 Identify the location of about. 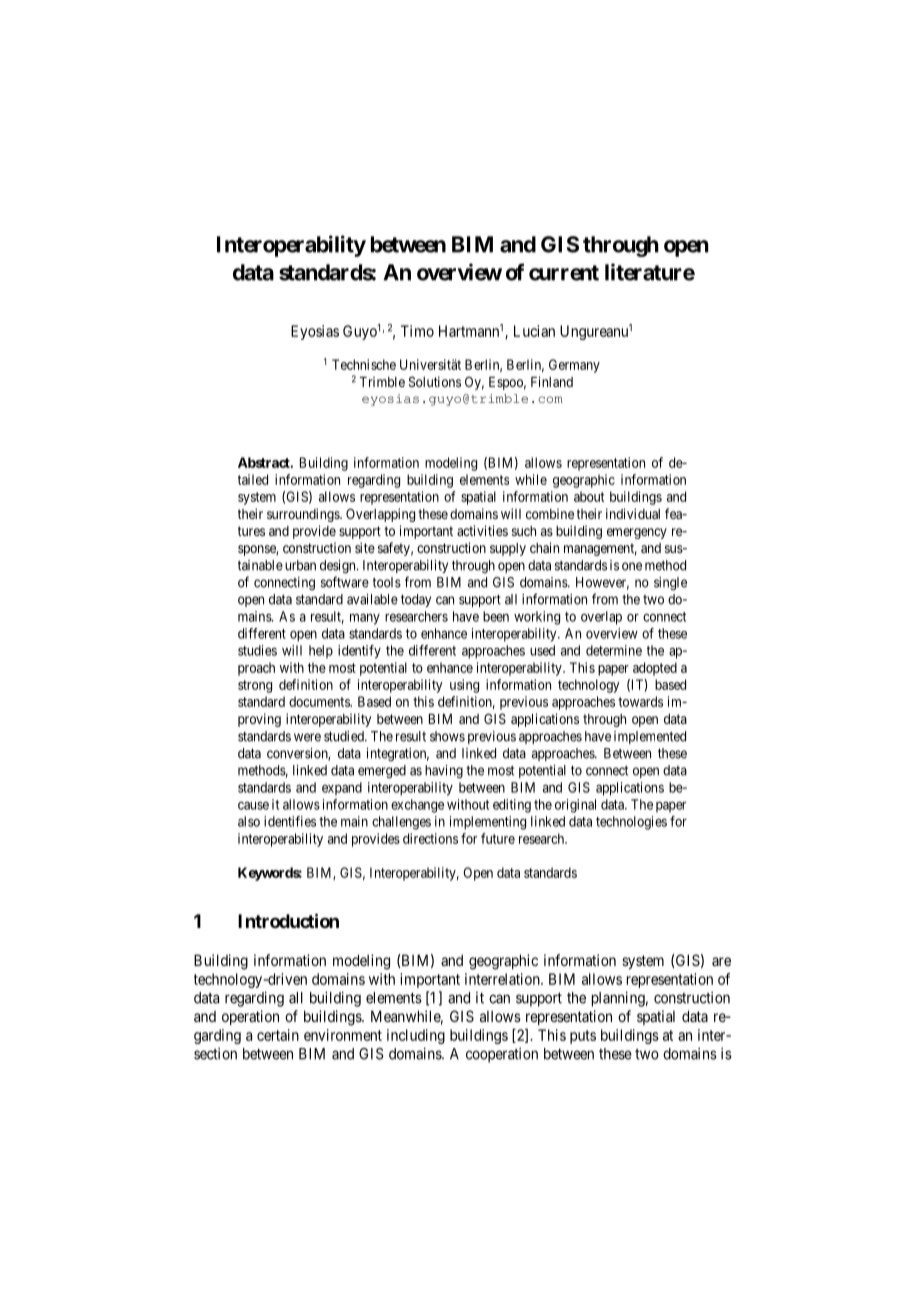
(589, 496).
